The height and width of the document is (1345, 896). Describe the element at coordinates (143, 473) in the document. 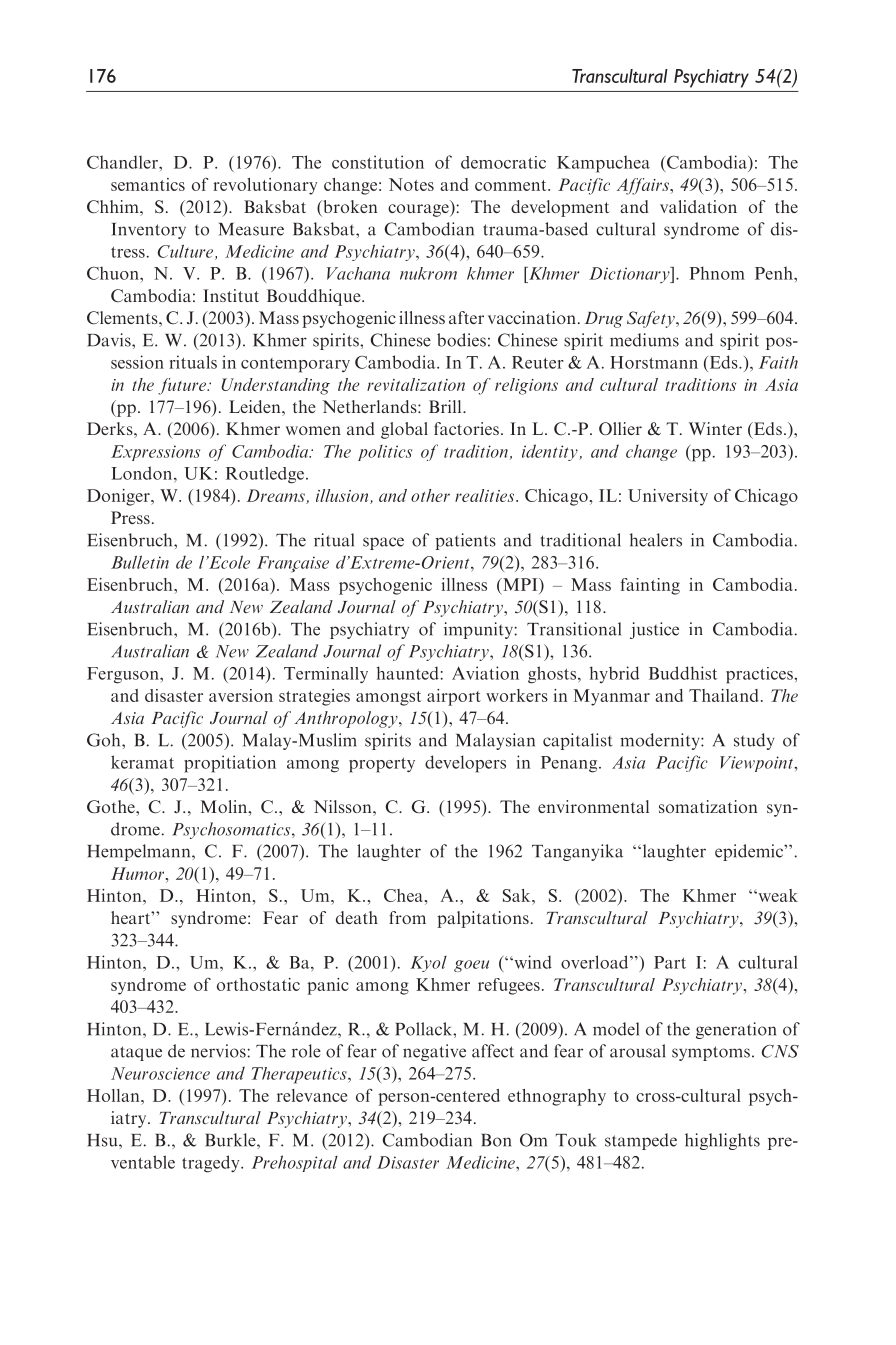

I see `London` at that location.
